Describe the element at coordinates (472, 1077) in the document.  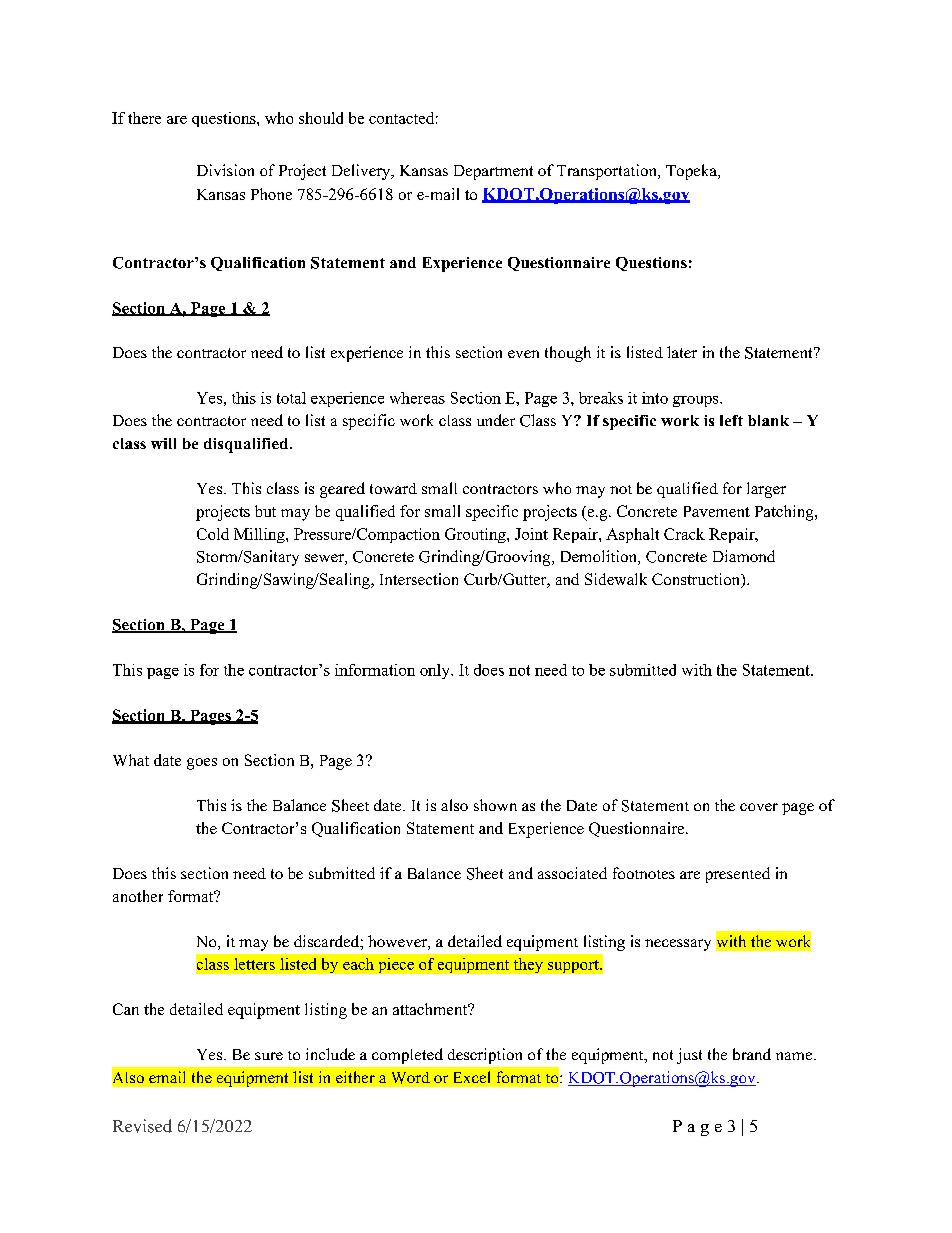
I see `Excel` at that location.
